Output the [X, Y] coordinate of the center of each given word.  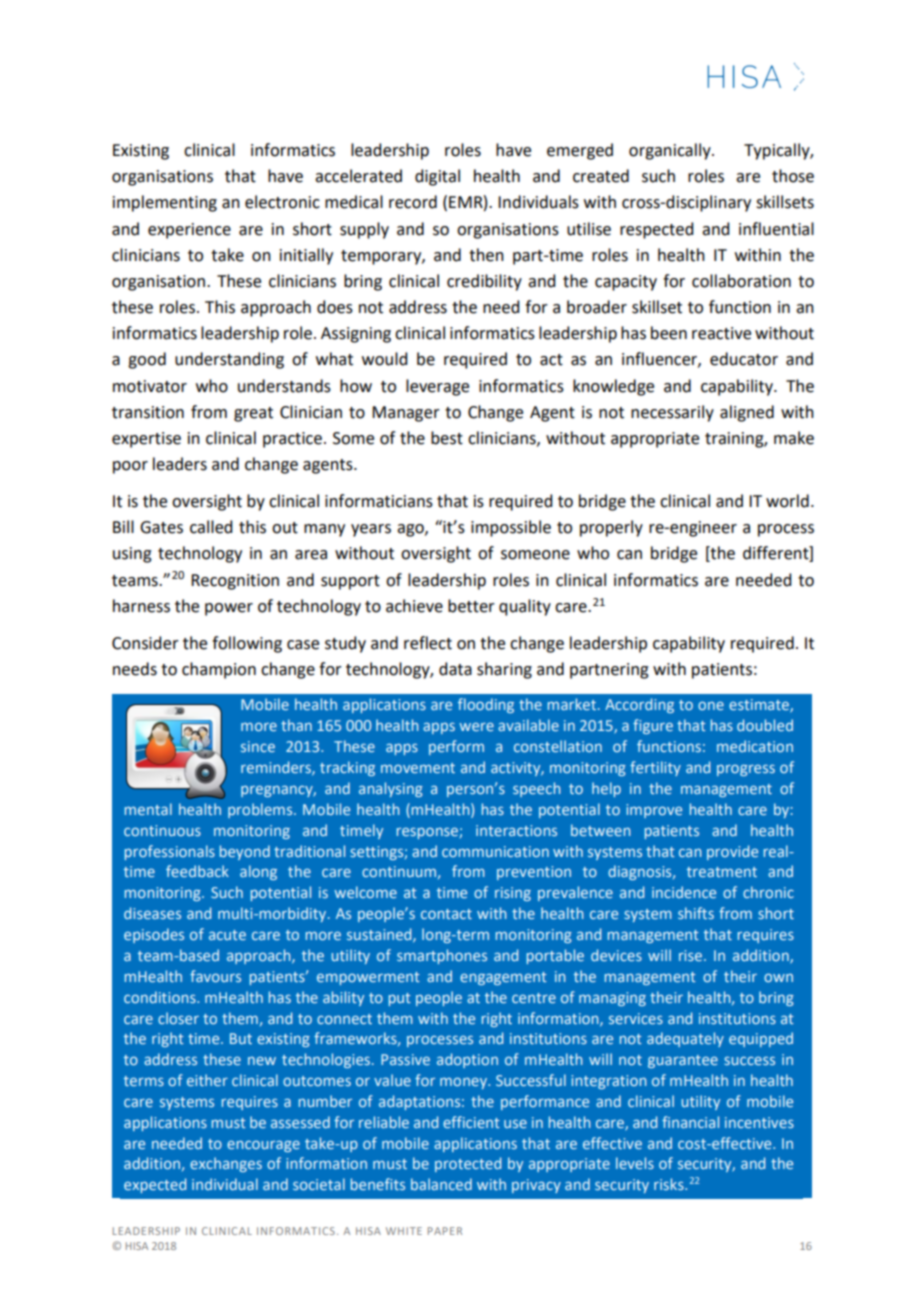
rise [690, 955]
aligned [747, 413]
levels [635, 1163]
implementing [165, 203]
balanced [441, 1184]
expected [155, 1185]
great [253, 414]
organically [671, 151]
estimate [760, 705]
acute [227, 935]
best [447, 438]
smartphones [442, 956]
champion [219, 670]
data [455, 669]
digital [437, 177]
